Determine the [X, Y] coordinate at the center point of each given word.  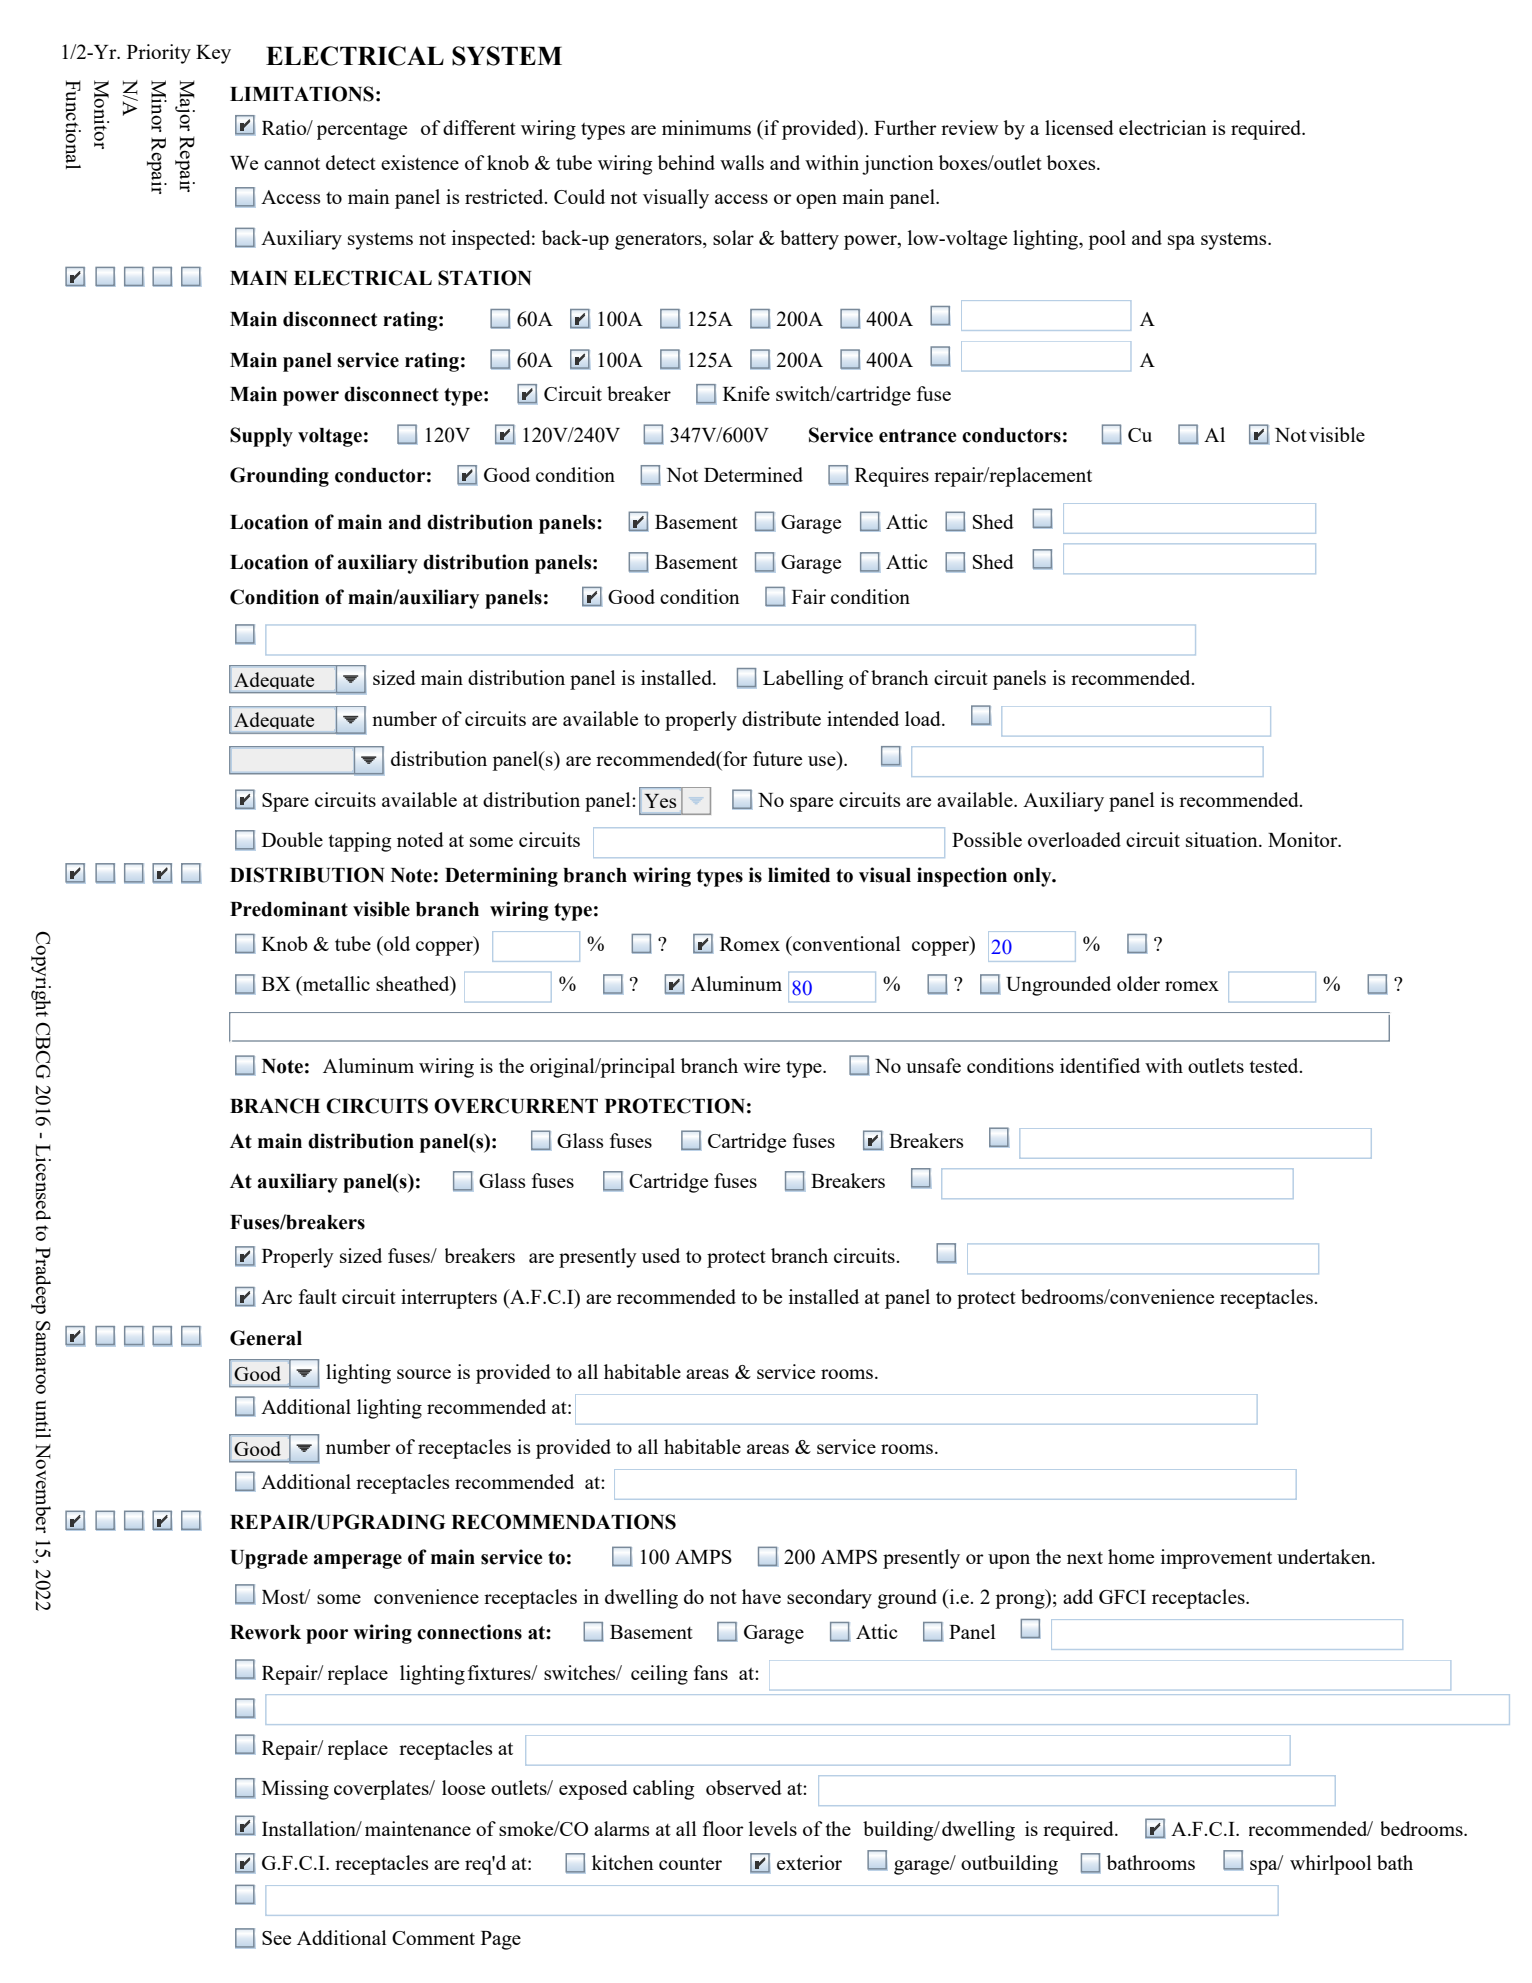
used [661, 1255]
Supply [261, 437]
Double [292, 839]
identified [1100, 1065]
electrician [1163, 127]
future [777, 758]
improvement [1216, 1559]
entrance [917, 436]
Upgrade [269, 1559]
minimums [706, 127]
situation [1223, 839]
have [761, 1596]
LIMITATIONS [302, 94]
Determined [753, 474]
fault [318, 1296]
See [276, 1938]
